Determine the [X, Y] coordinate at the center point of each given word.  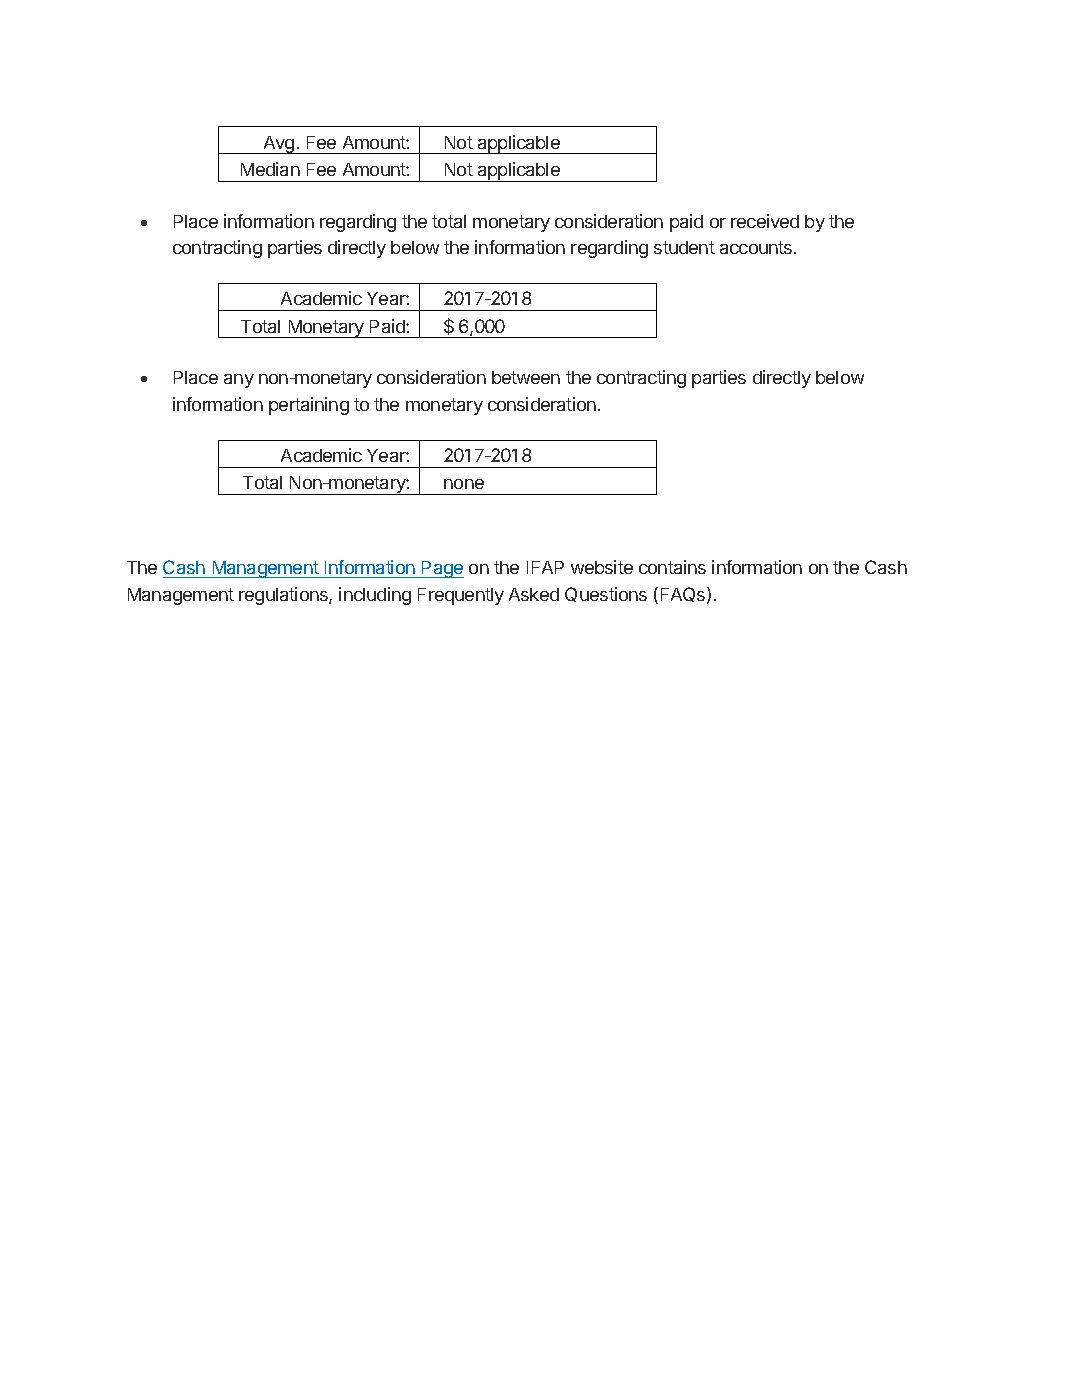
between [526, 377]
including [375, 596]
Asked [534, 594]
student [684, 247]
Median [270, 169]
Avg [279, 145]
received [765, 221]
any [239, 381]
